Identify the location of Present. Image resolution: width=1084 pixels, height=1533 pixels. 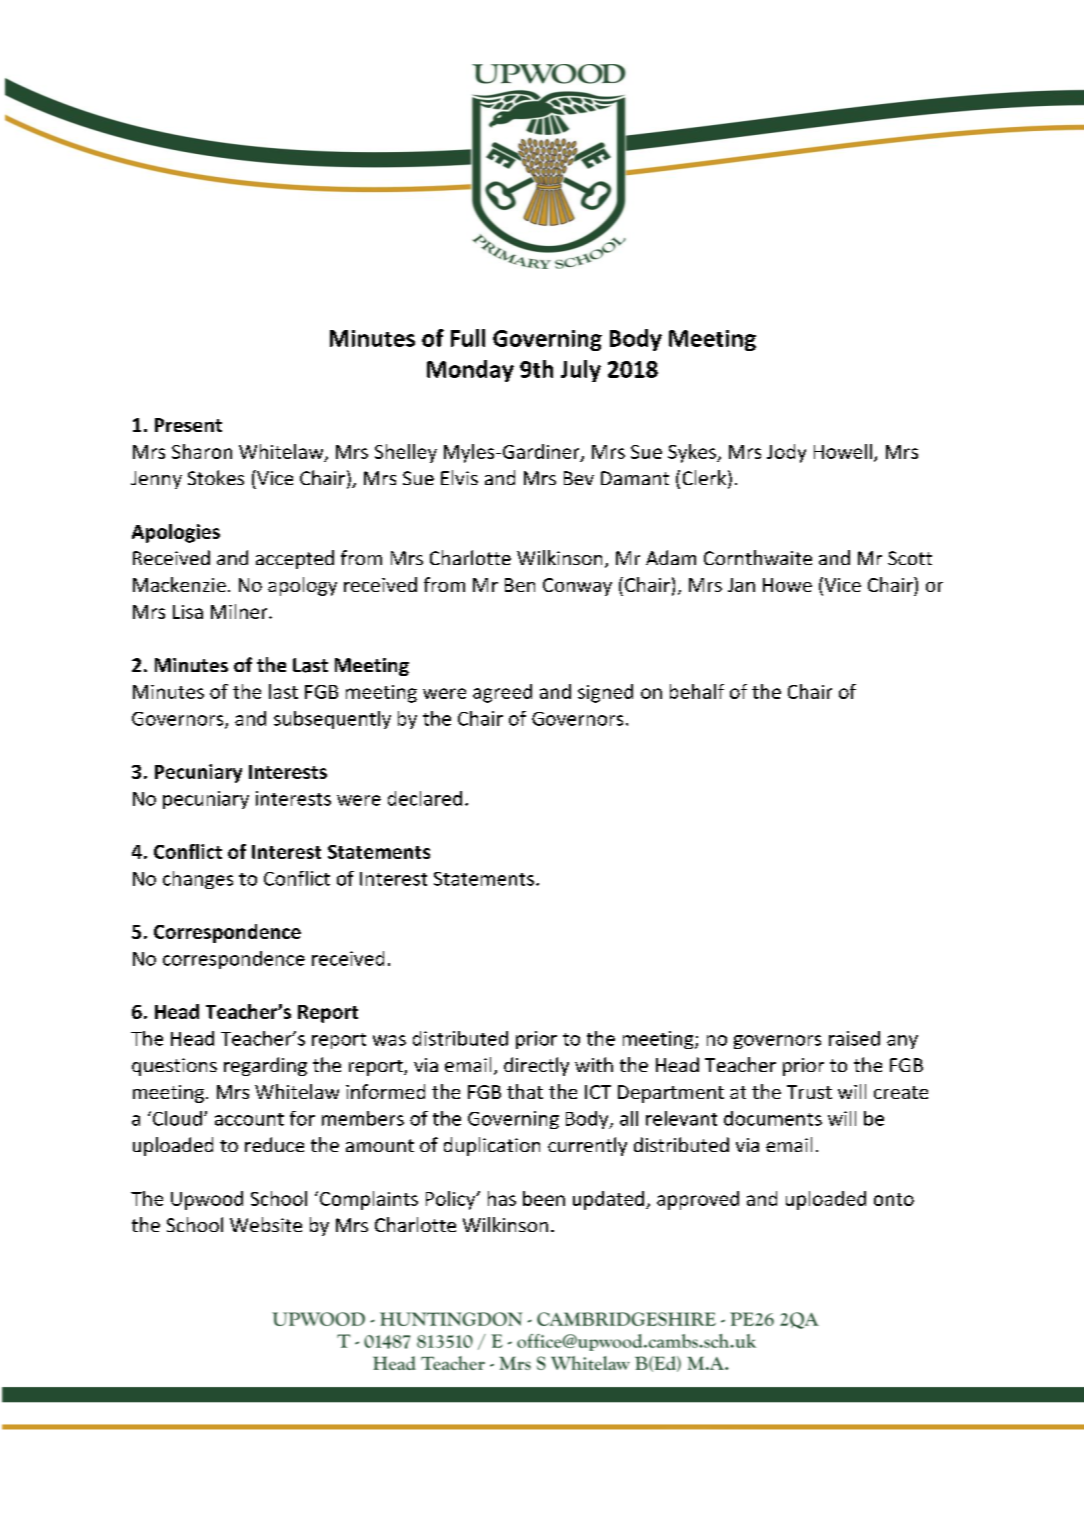
(188, 425).
